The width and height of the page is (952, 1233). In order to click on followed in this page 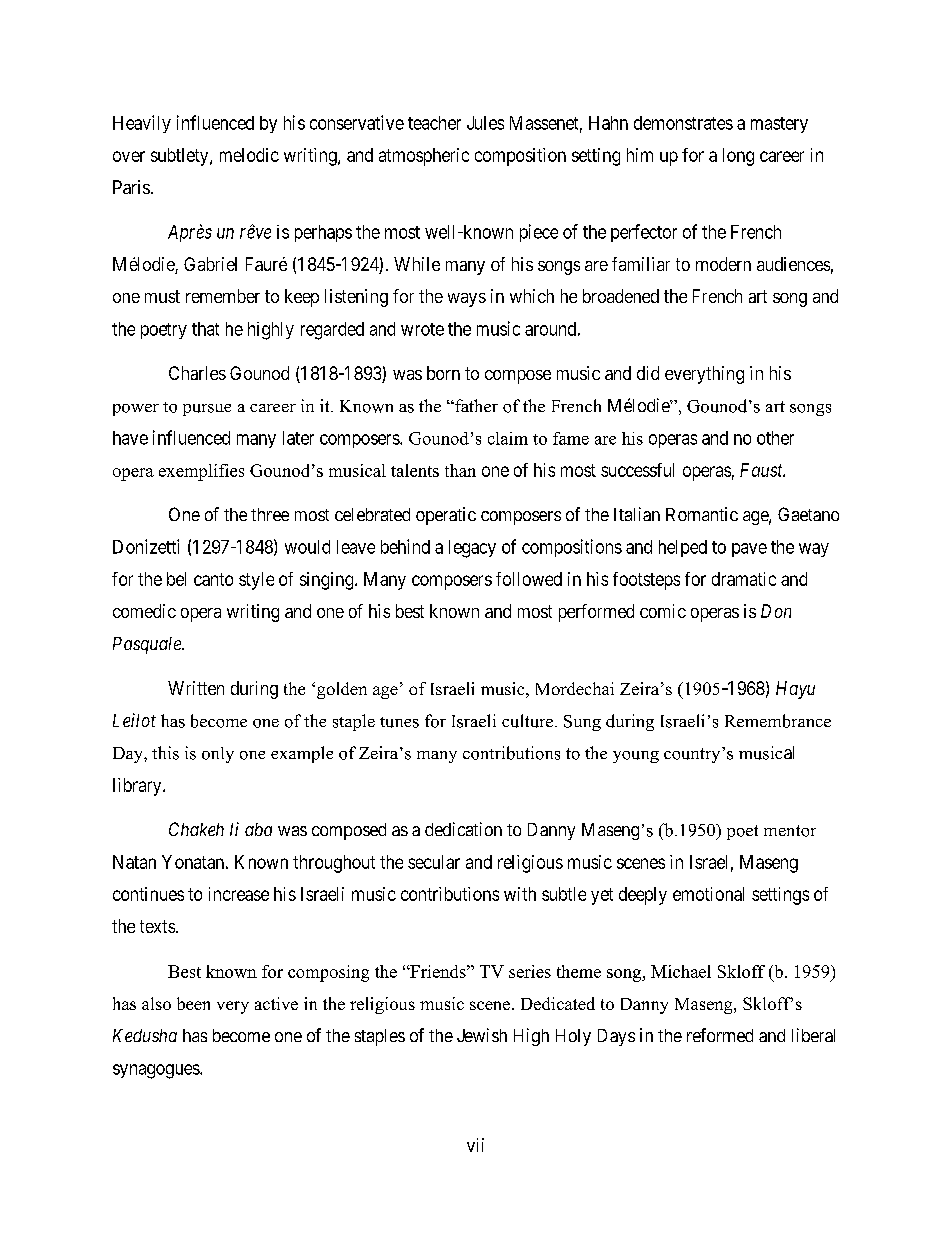, I will do `click(529, 579)`.
